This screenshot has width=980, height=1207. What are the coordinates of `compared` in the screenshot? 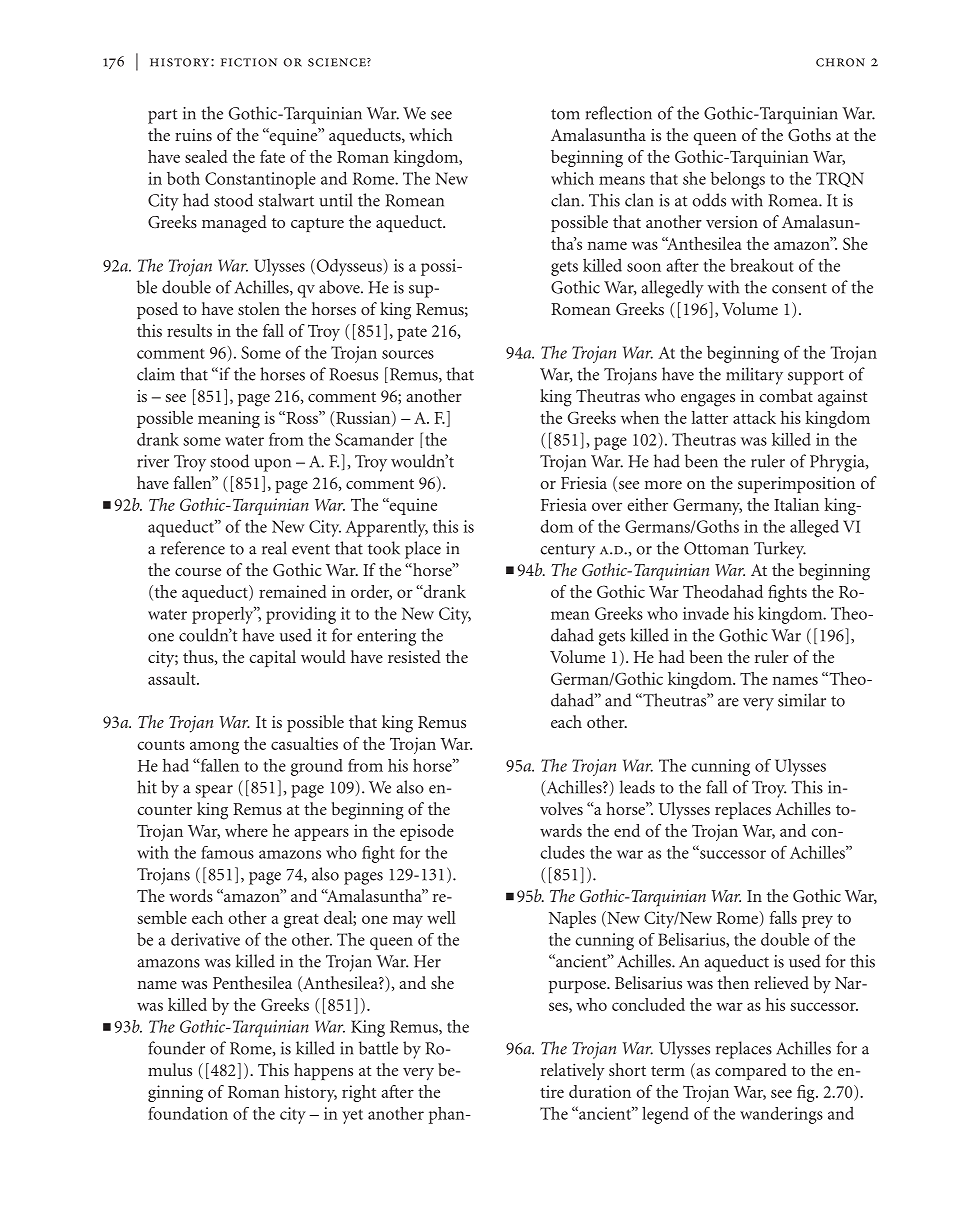 It's located at (751, 1071).
